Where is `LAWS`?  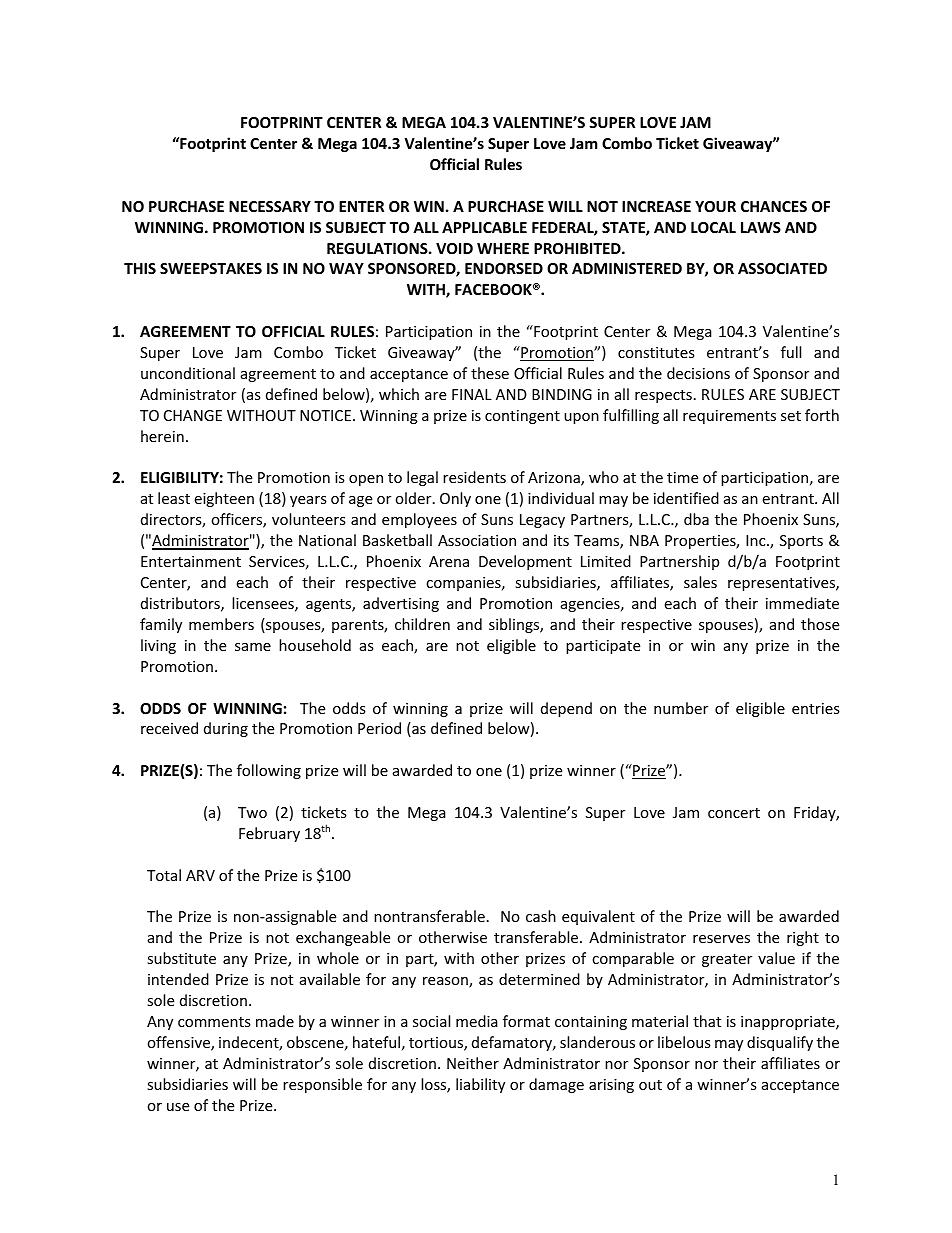 LAWS is located at coordinates (761, 227).
